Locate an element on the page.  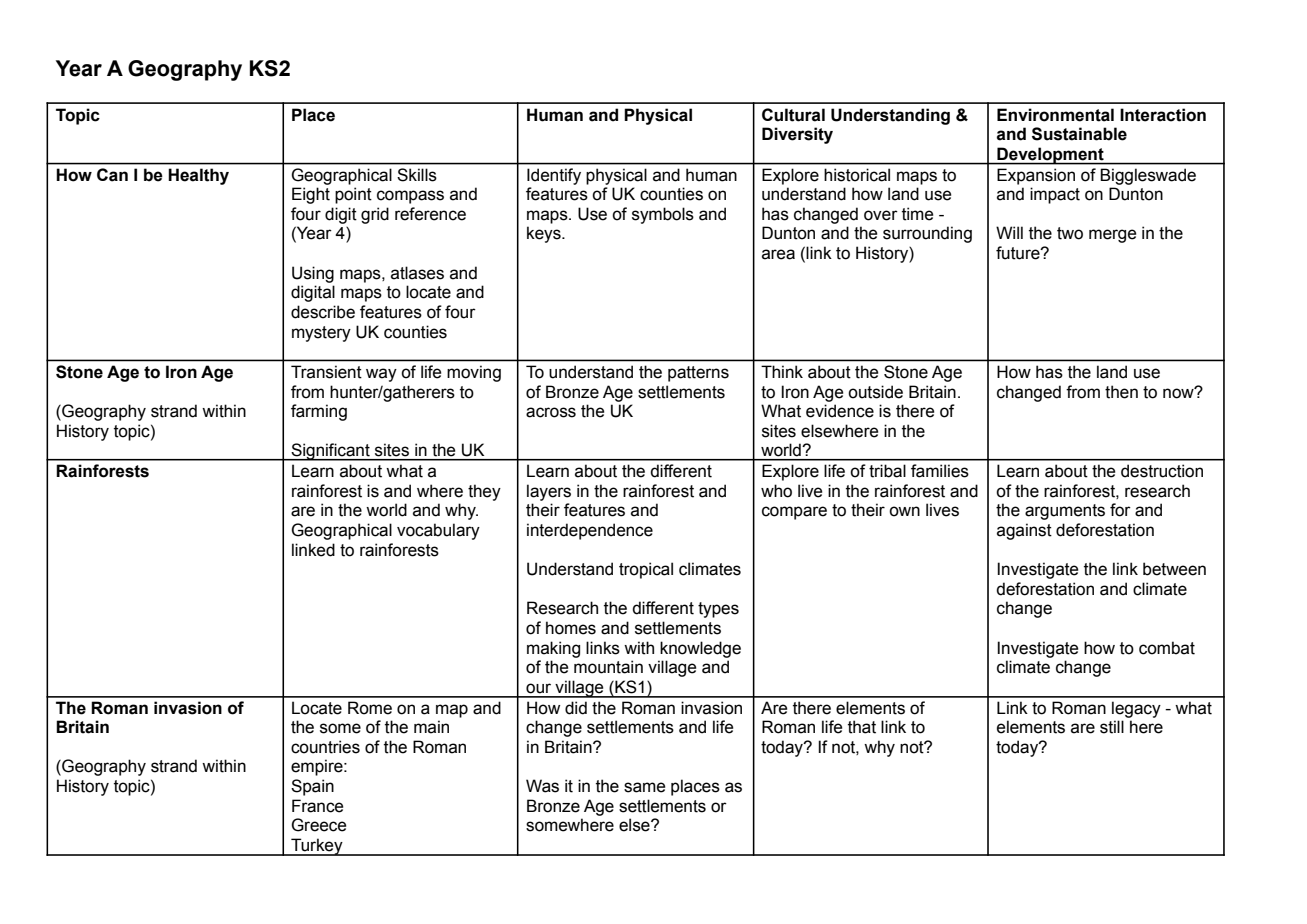
same is located at coordinates (644, 787).
